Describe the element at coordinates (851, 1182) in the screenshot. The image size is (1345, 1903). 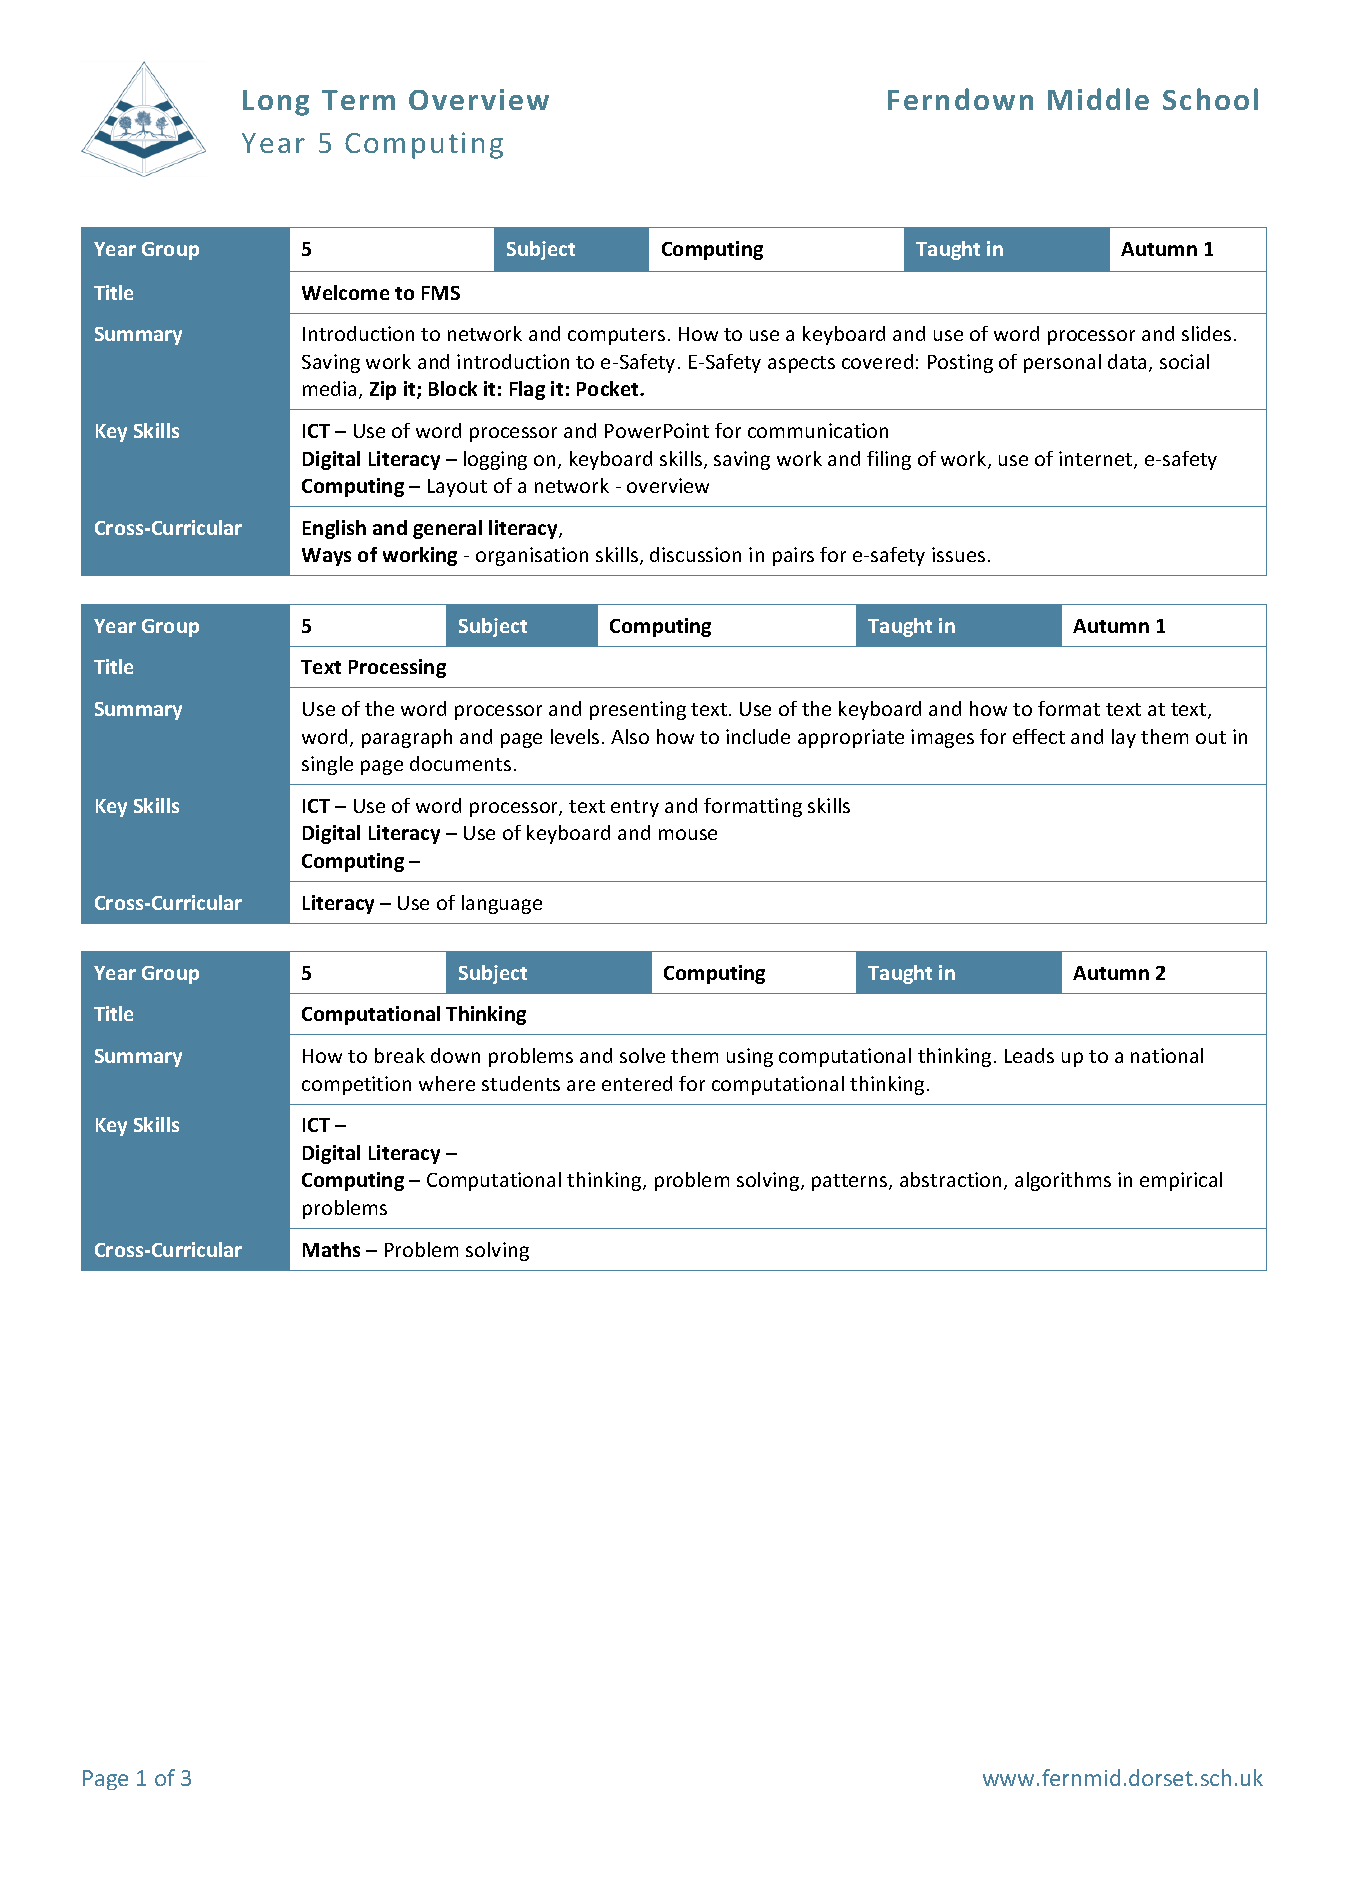
I see `patterns` at that location.
